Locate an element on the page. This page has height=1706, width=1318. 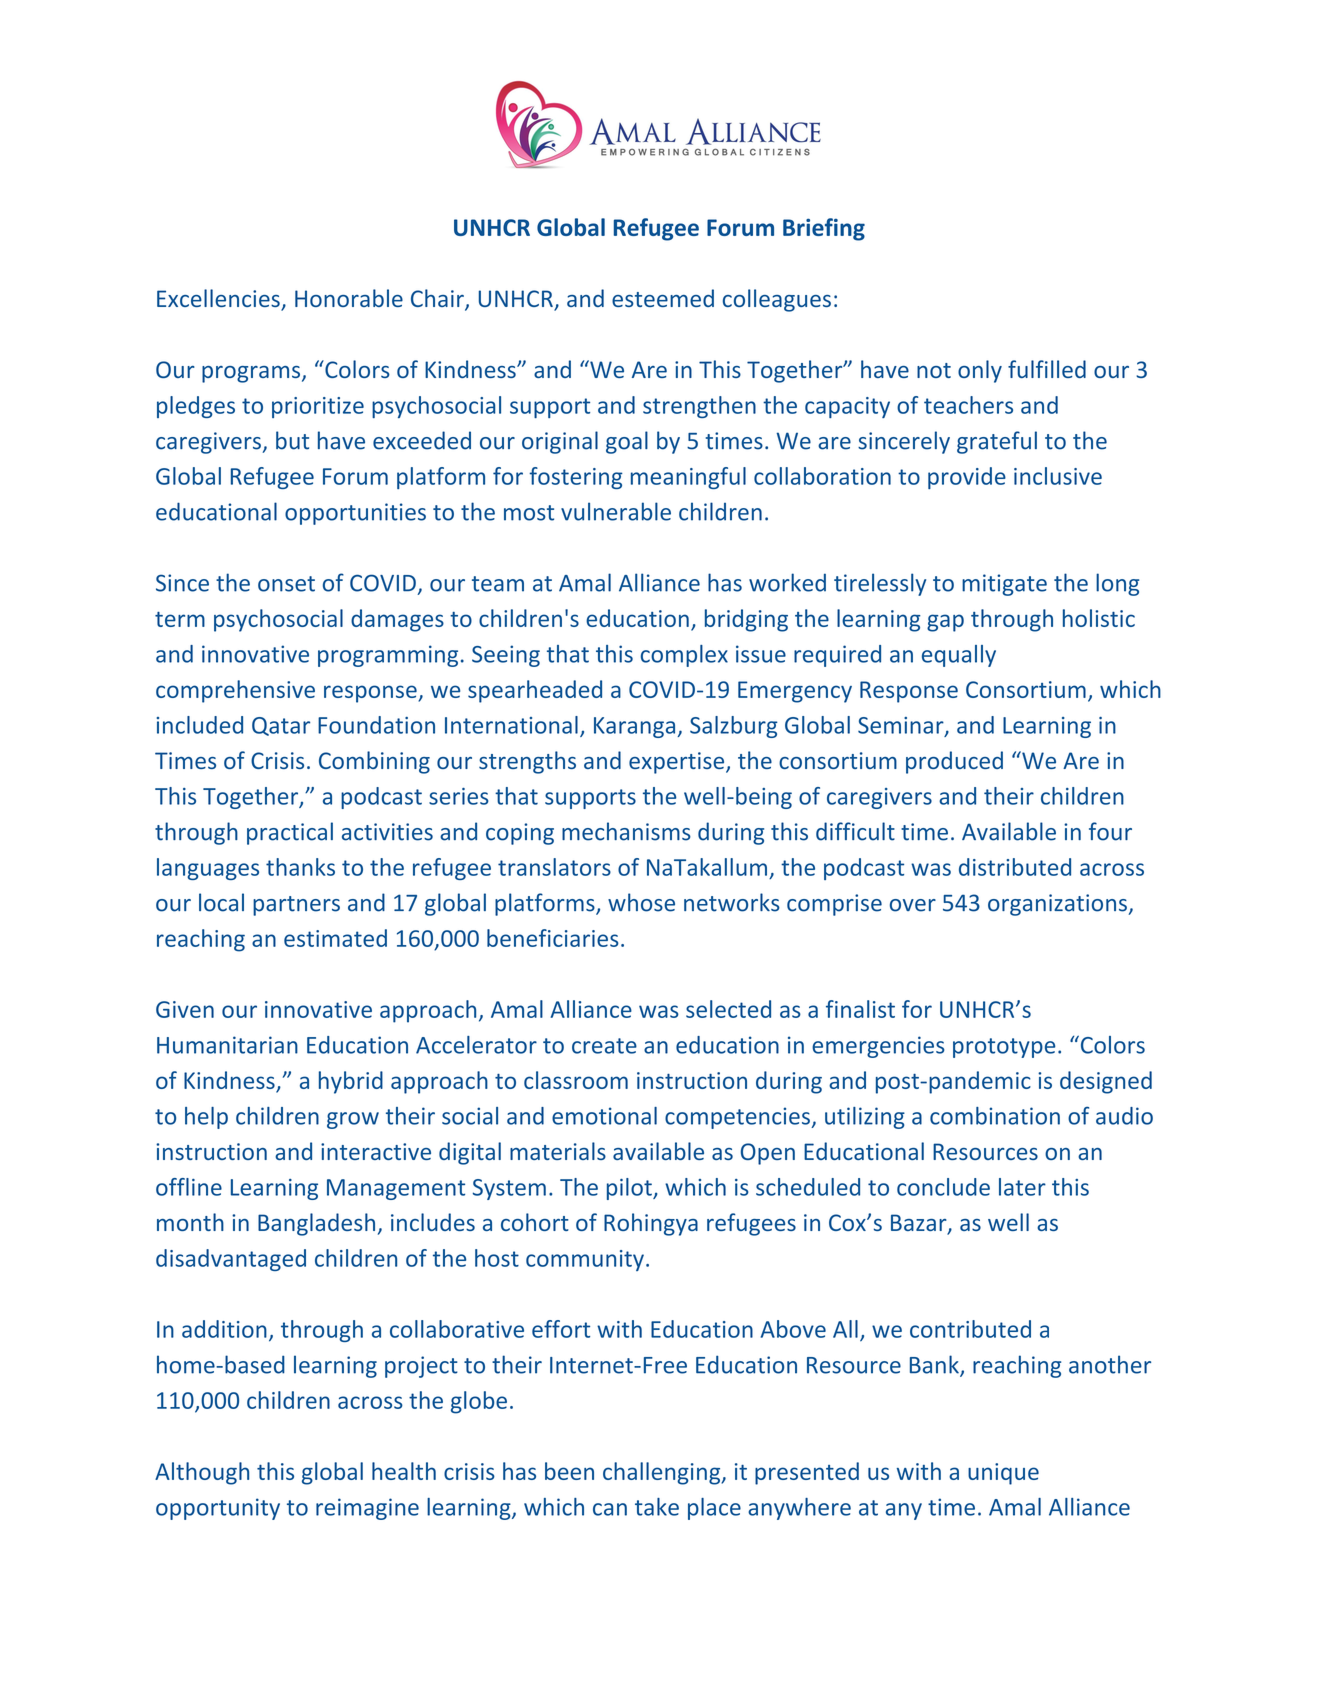
prototype is located at coordinates (1004, 1048).
